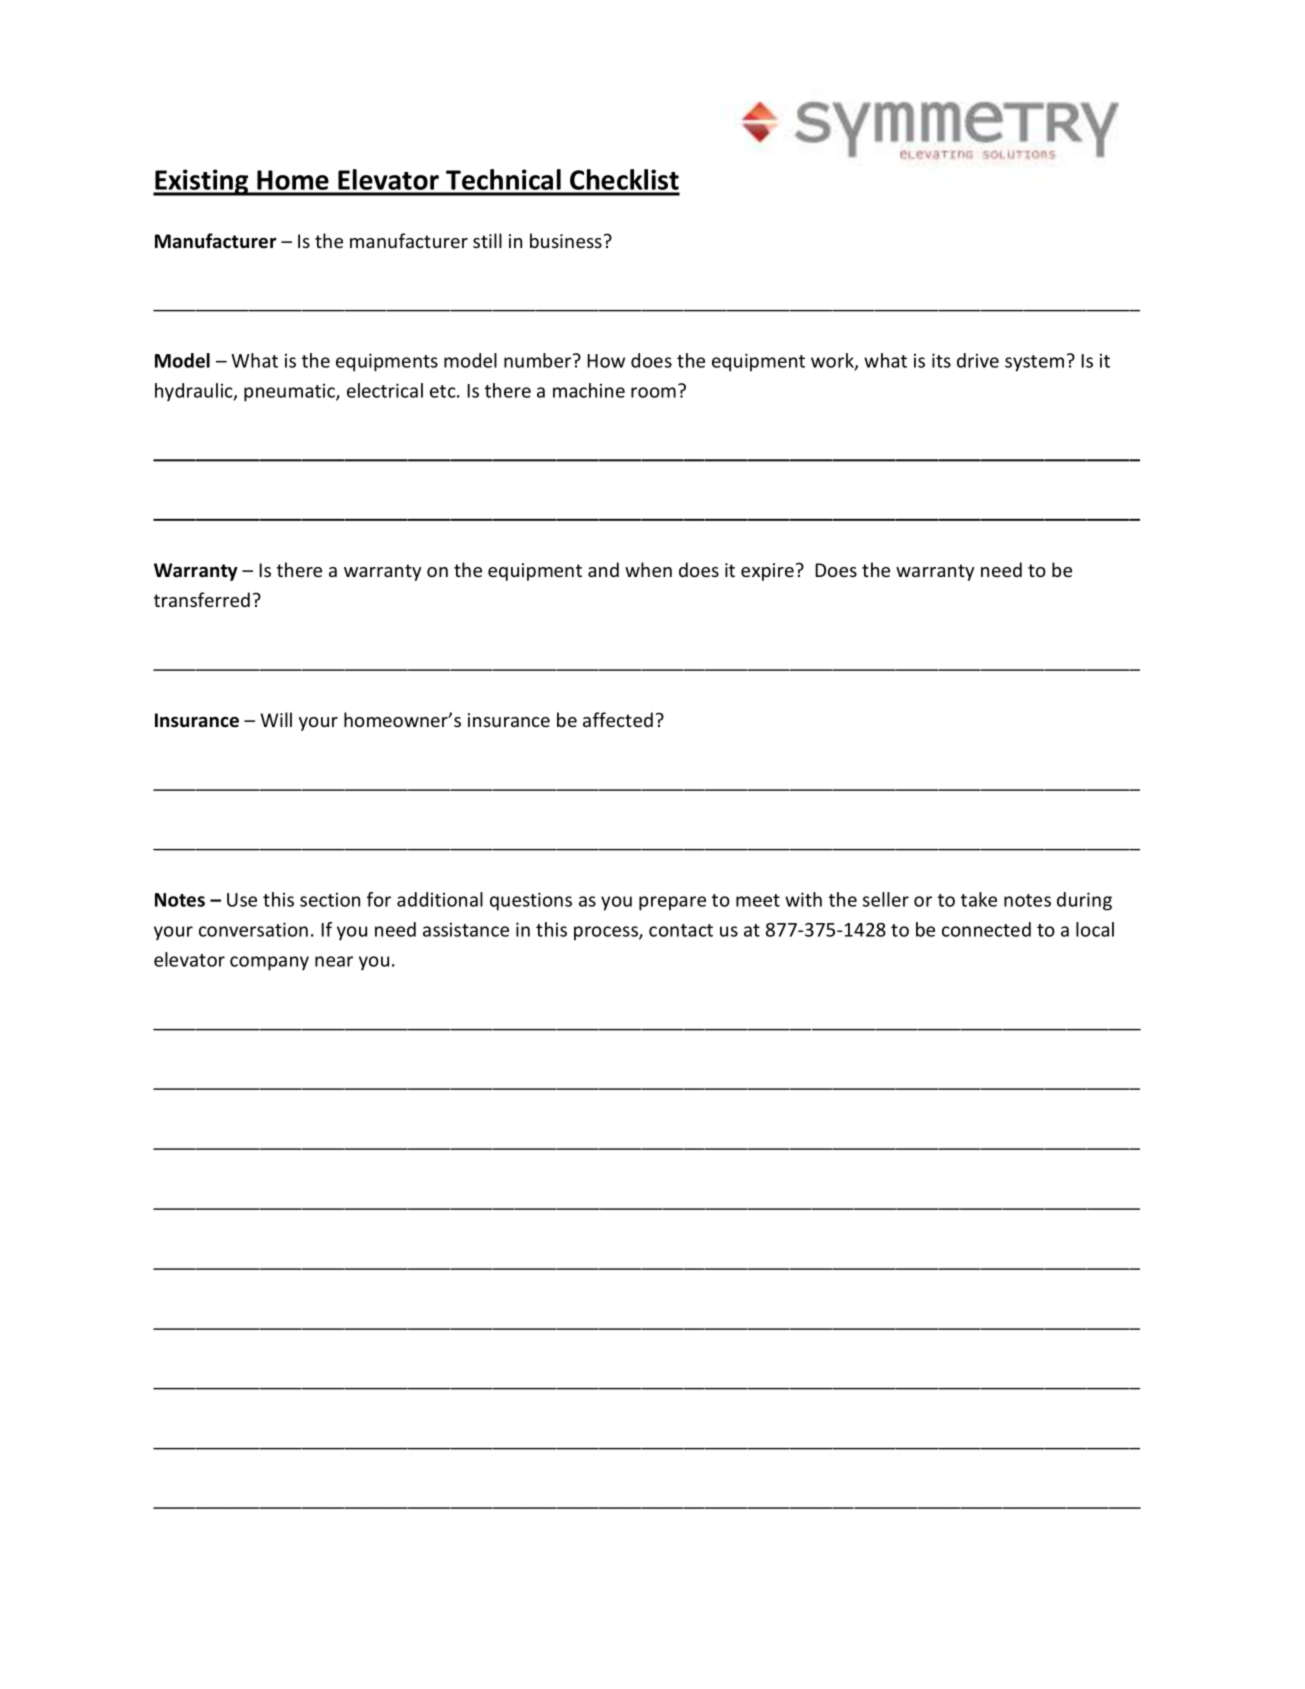  Describe the element at coordinates (648, 569) in the image. I see `when` at that location.
